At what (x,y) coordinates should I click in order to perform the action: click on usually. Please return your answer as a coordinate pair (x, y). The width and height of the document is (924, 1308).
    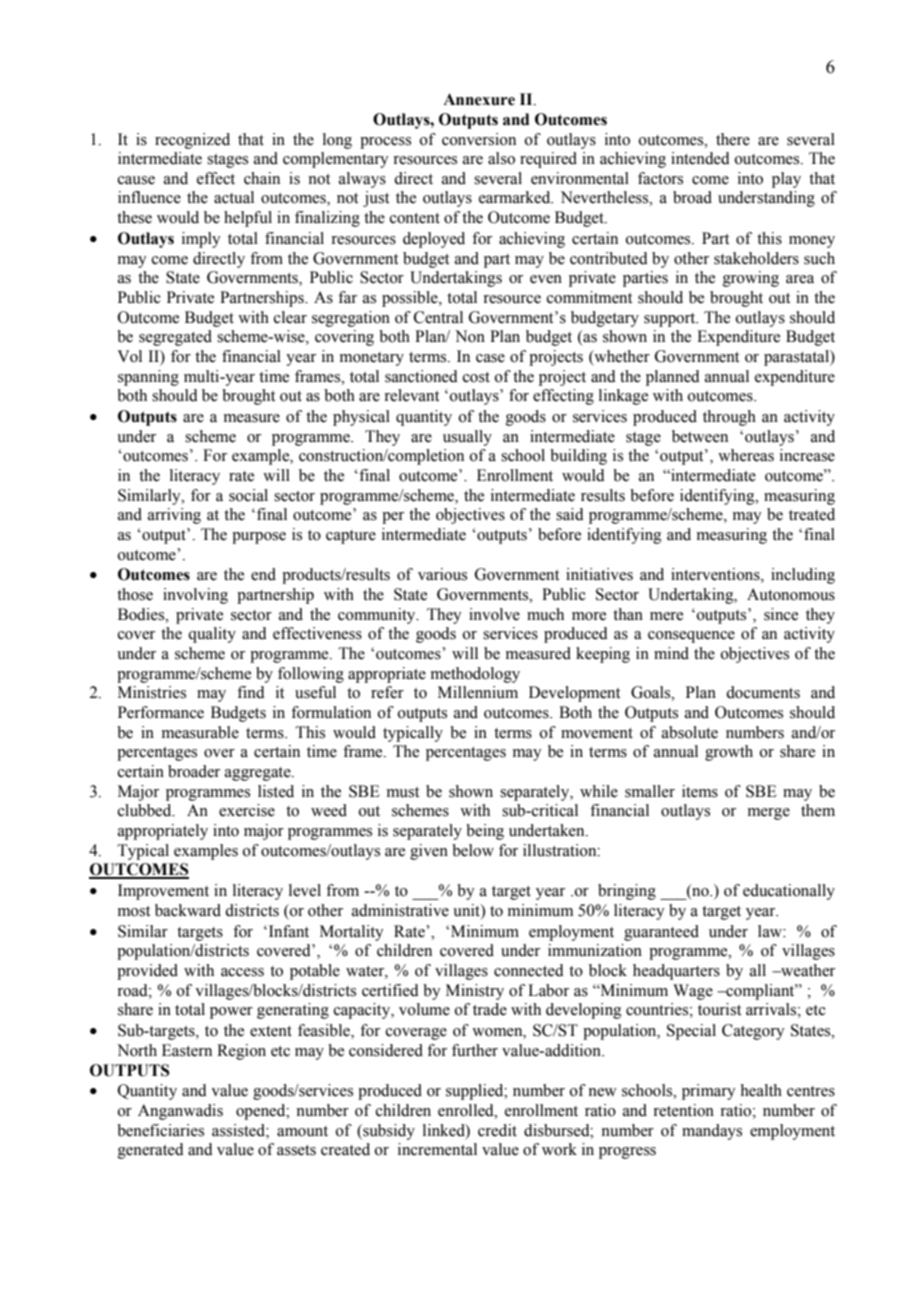
    Looking at the image, I should click on (467, 438).
